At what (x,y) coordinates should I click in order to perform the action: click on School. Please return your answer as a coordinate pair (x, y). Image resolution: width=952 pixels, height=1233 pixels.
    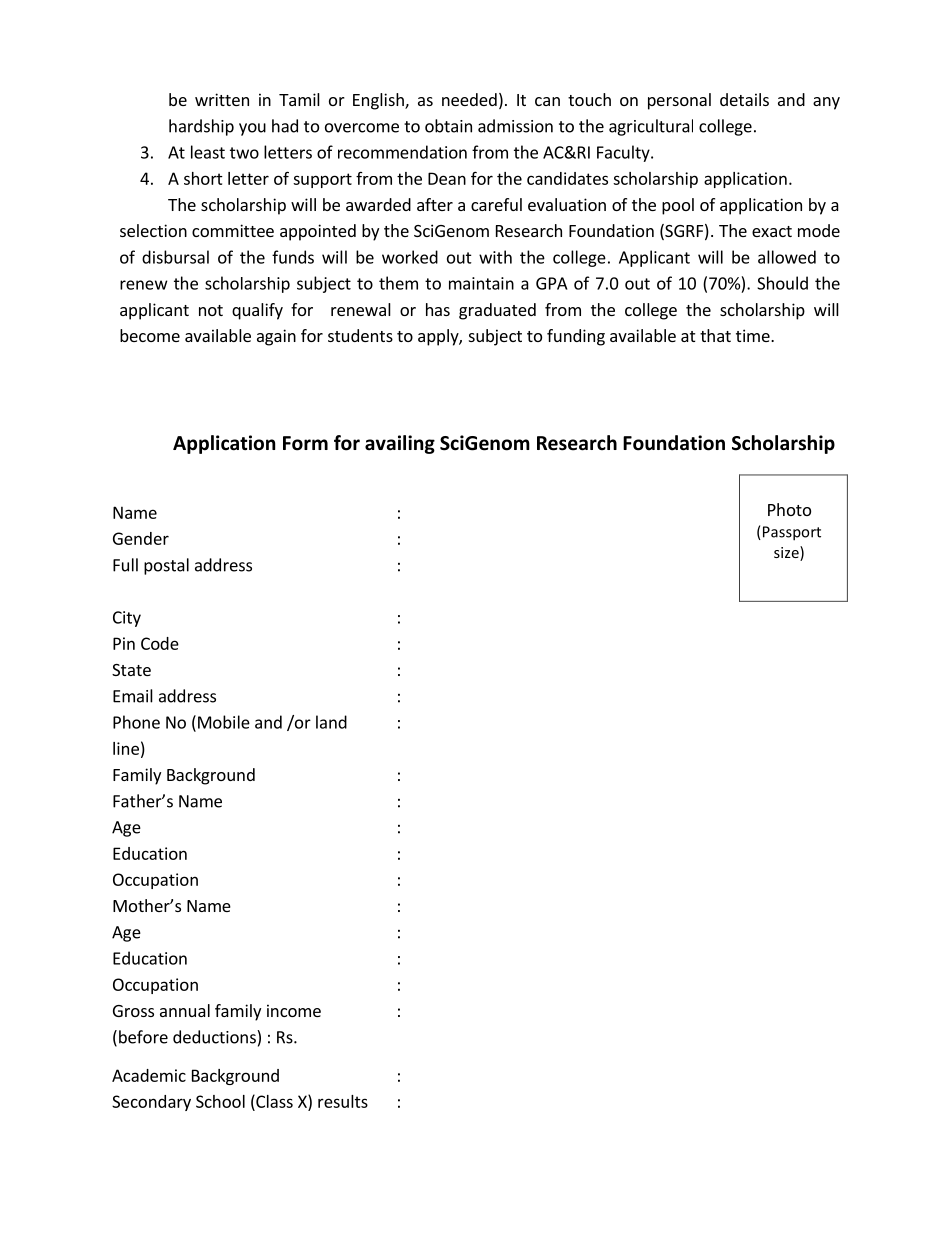
    Looking at the image, I should click on (220, 1101).
